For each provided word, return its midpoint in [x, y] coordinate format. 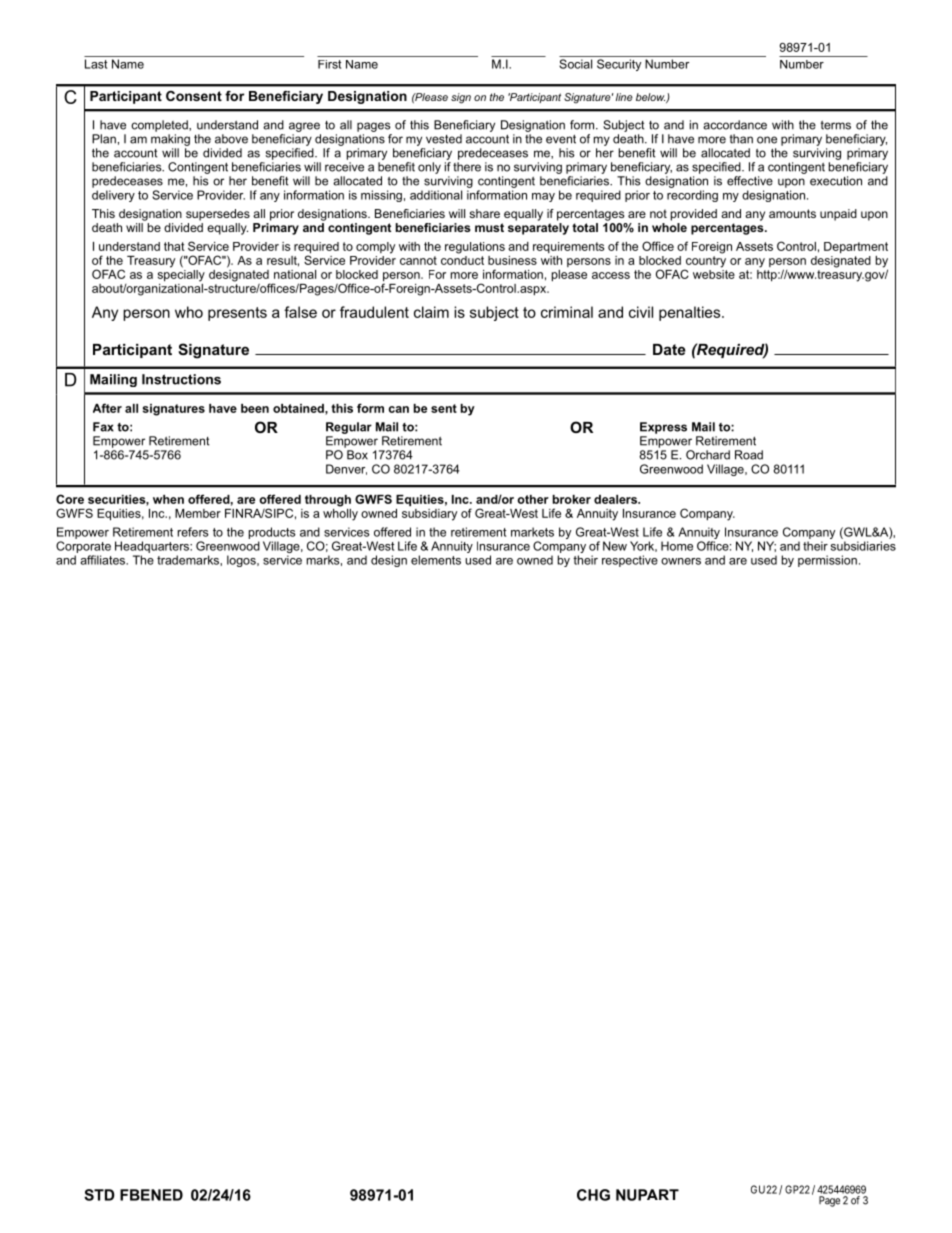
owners [681, 561]
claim [431, 312]
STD [99, 1195]
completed [160, 126]
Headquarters [153, 547]
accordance [735, 125]
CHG [593, 1195]
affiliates [104, 560]
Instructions [181, 379]
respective [630, 561]
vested [444, 139]
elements [436, 560]
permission [827, 561]
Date [669, 349]
